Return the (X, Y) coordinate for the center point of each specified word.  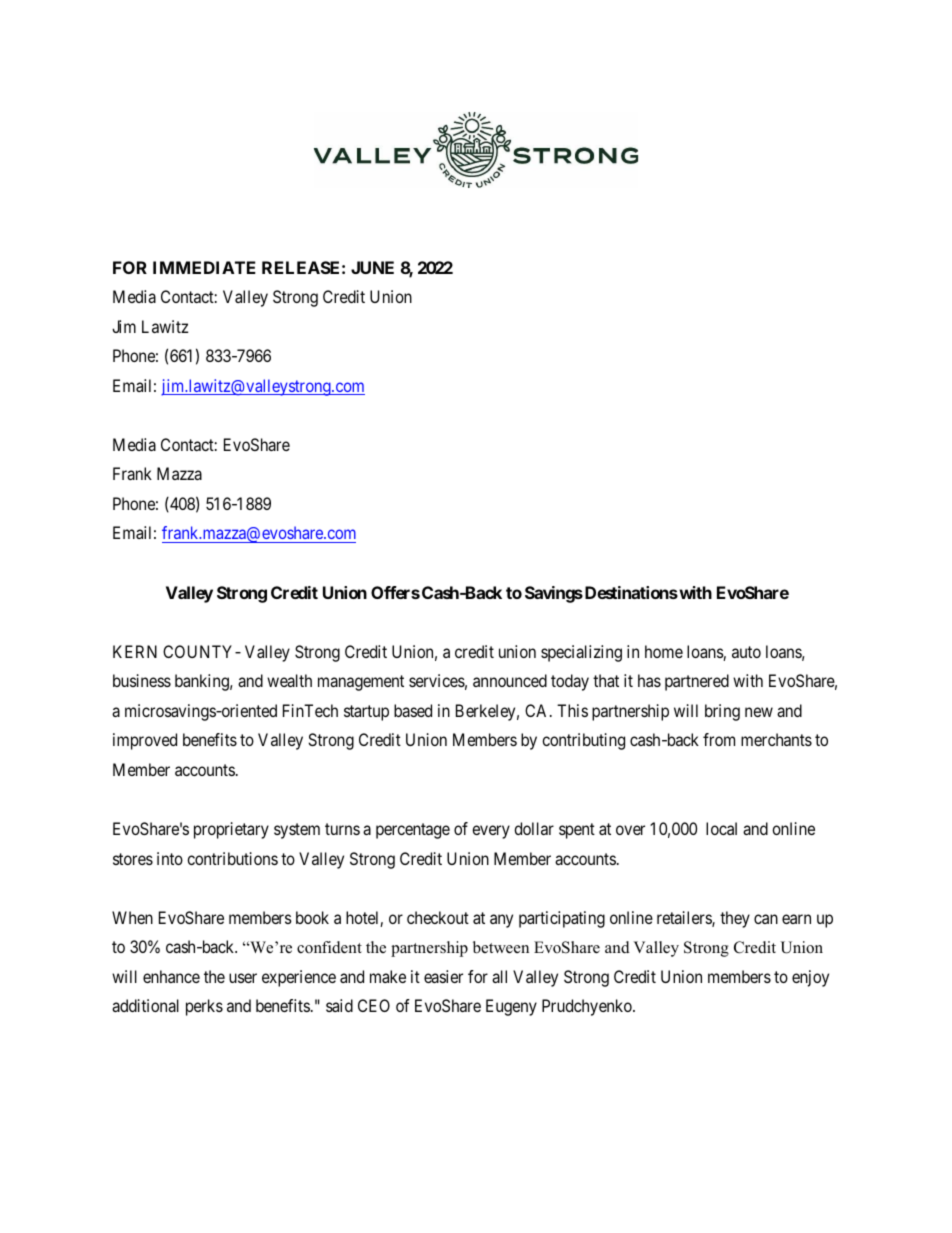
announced (510, 680)
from (719, 739)
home (664, 651)
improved (145, 741)
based (413, 710)
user (243, 978)
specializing (581, 653)
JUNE (372, 267)
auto (746, 652)
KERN (135, 651)
